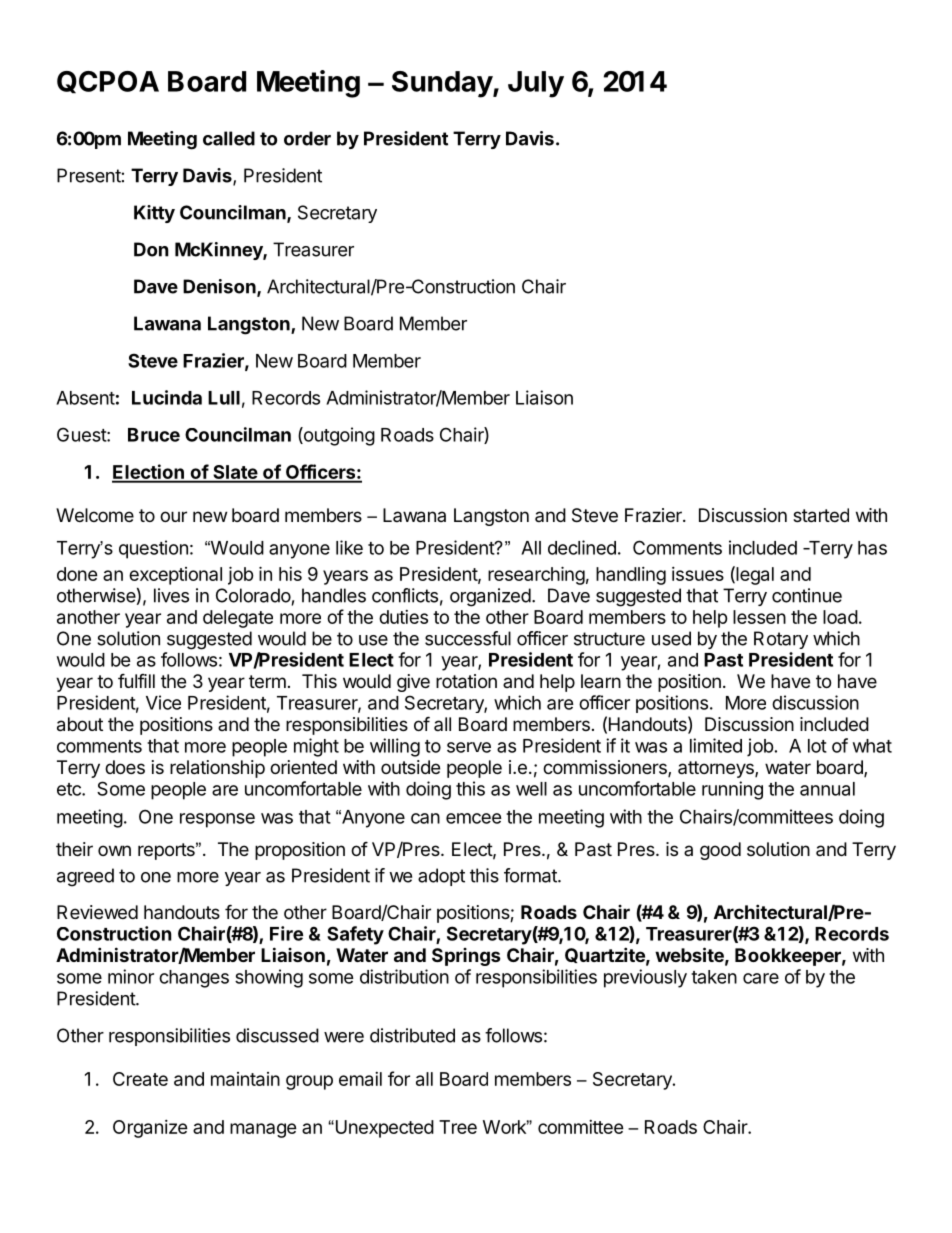 This screenshot has height=1233, width=952. What do you see at coordinates (171, 595) in the screenshot?
I see `lives` at bounding box center [171, 595].
